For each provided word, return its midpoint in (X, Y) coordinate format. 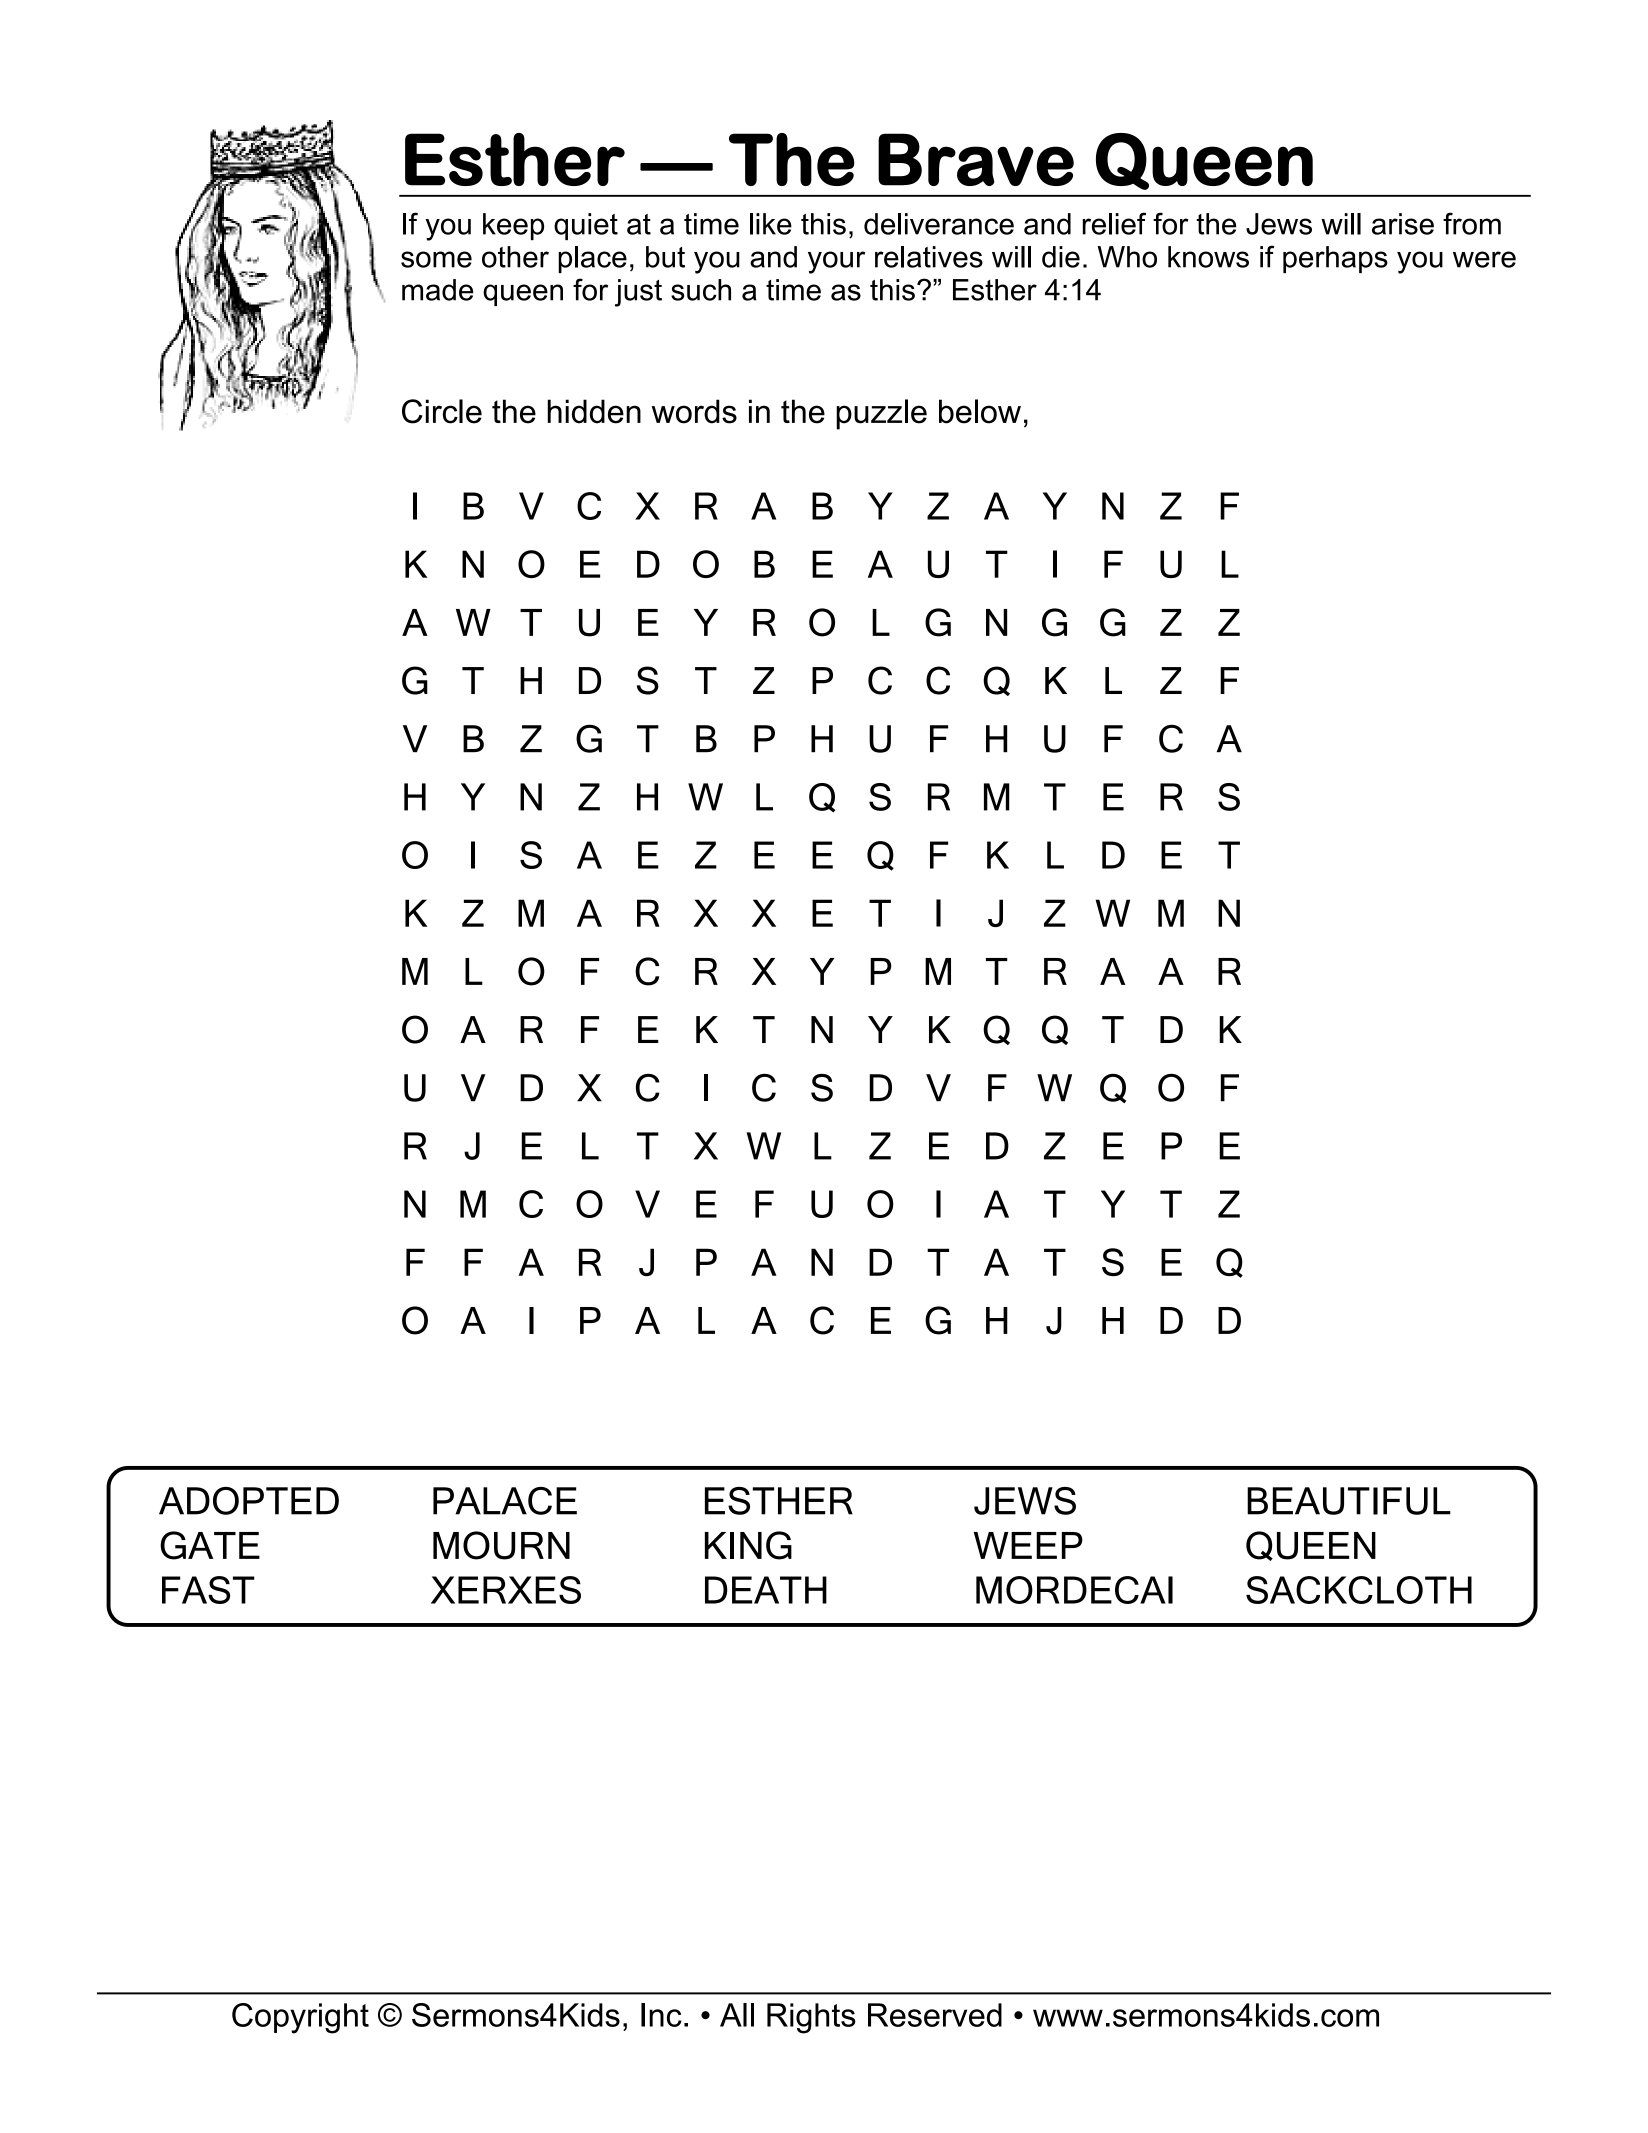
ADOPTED (249, 1501)
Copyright (300, 2018)
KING (748, 1545)
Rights (811, 2018)
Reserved (935, 2015)
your (836, 262)
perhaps (1335, 259)
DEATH (766, 1590)
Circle (442, 411)
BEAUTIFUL (1349, 1501)
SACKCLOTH (1359, 1590)
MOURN (501, 1545)
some (436, 259)
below (980, 411)
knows (1208, 257)
